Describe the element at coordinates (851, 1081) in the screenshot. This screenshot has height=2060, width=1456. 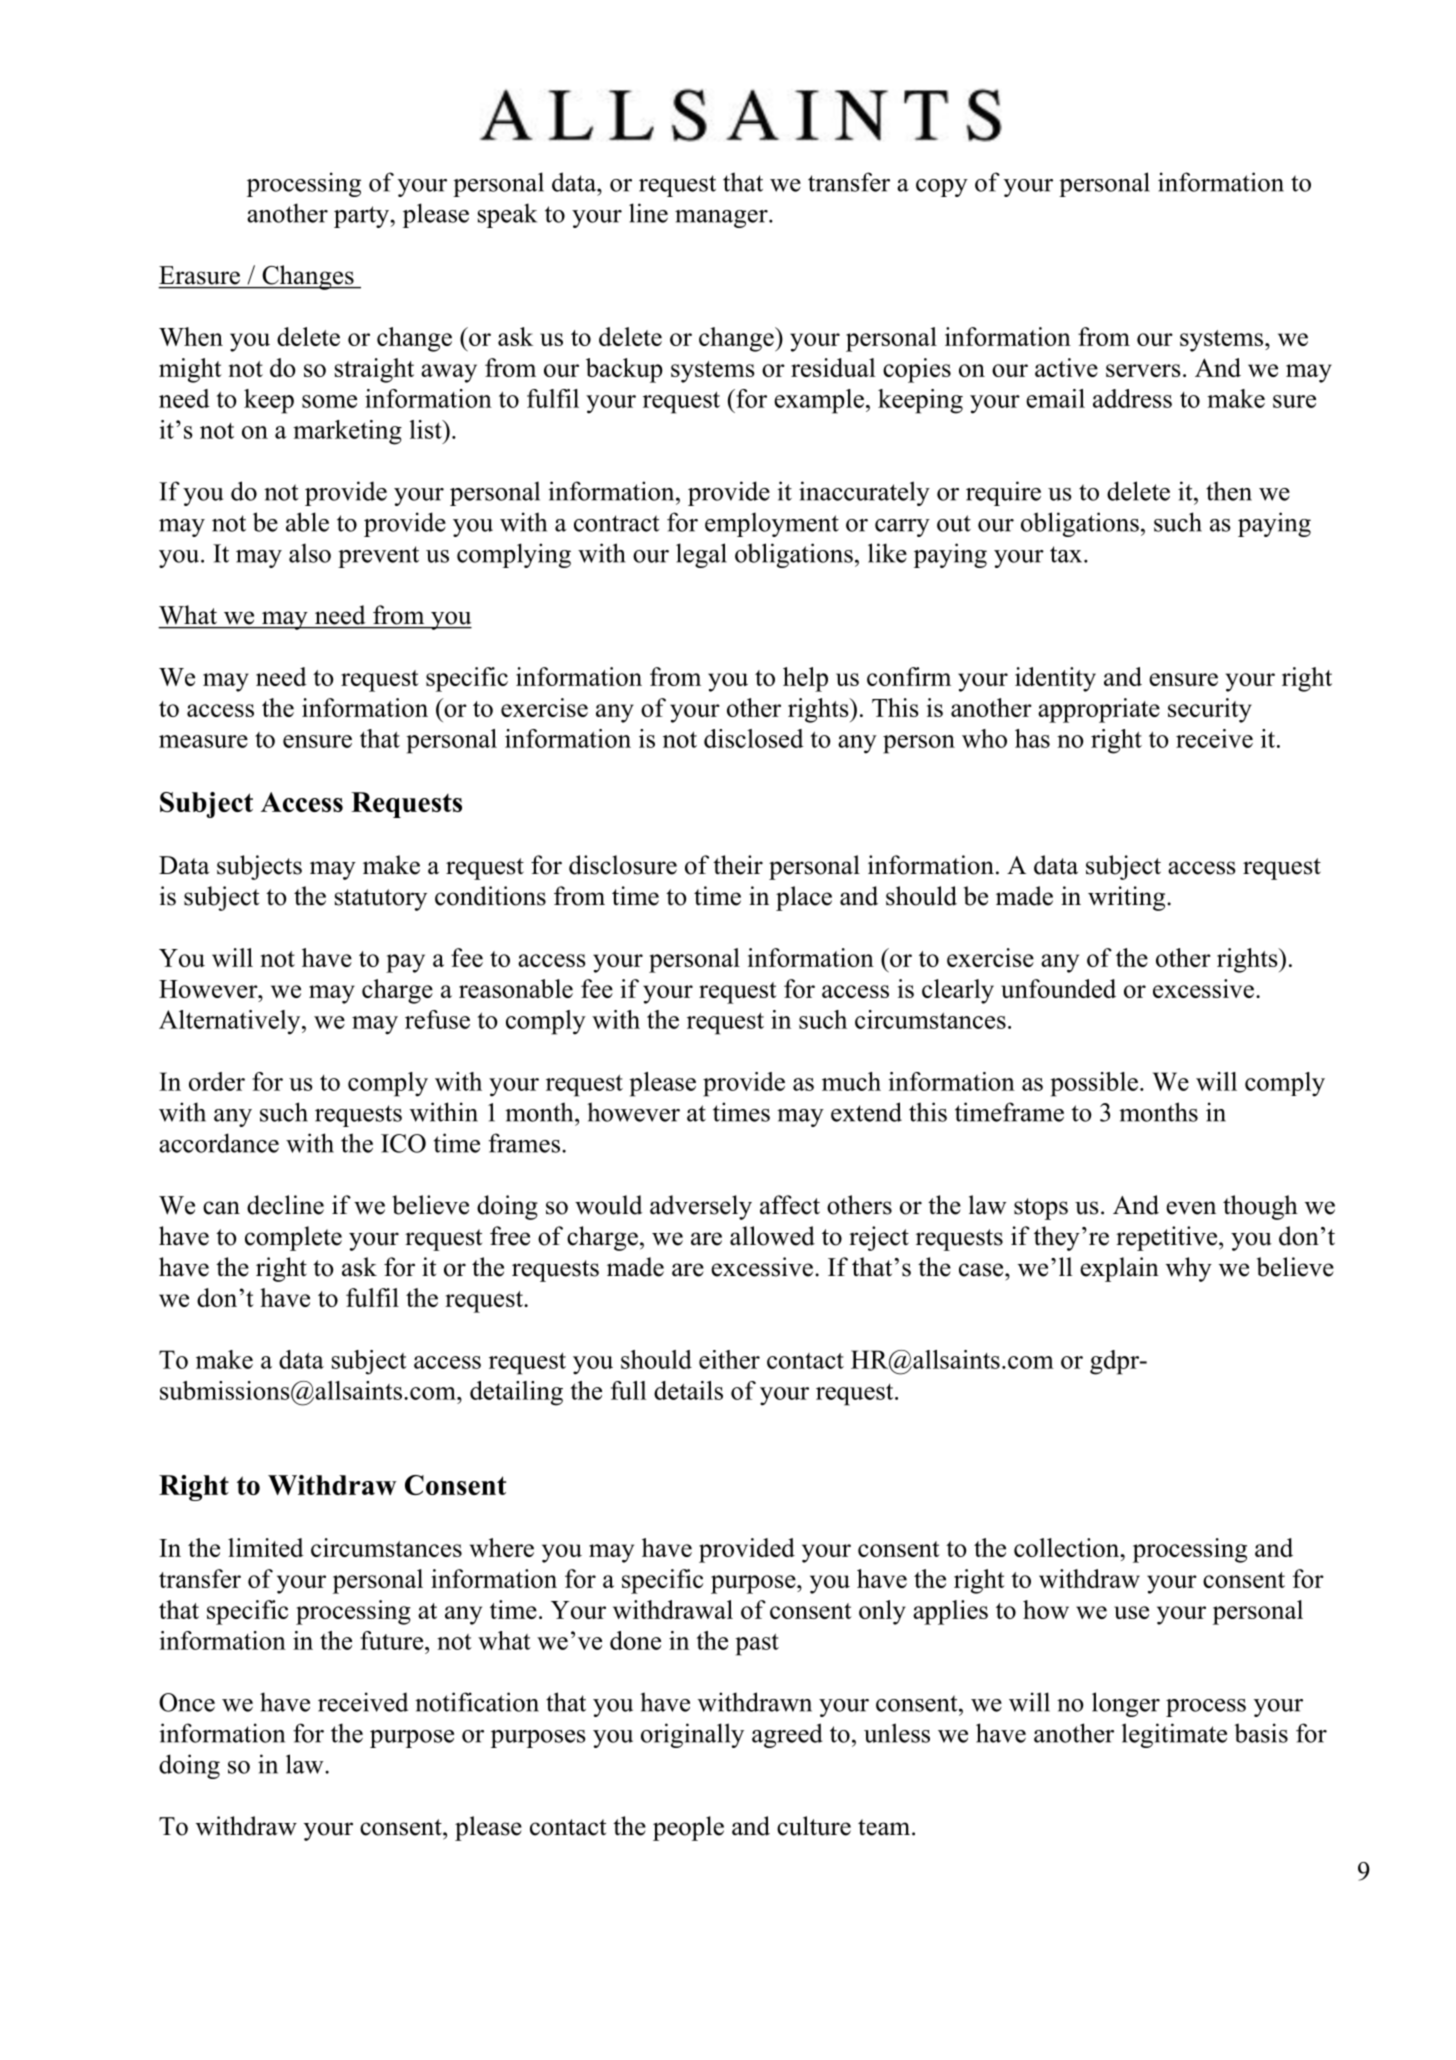
I see `much` at that location.
